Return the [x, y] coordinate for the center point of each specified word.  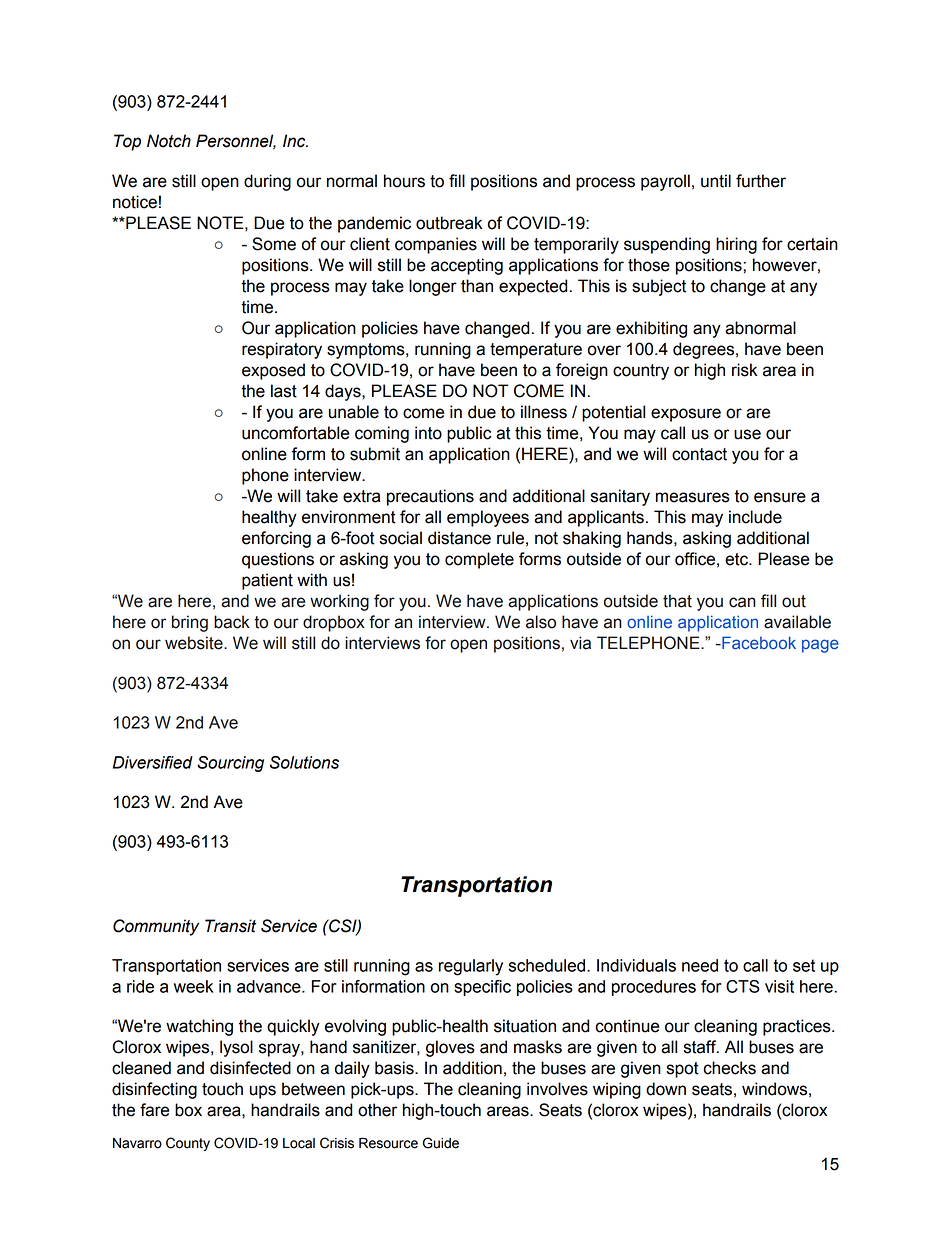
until [716, 181]
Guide [441, 1143]
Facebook [758, 642]
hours [404, 181]
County [188, 1144]
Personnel [236, 142]
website [195, 643]
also [541, 622]
